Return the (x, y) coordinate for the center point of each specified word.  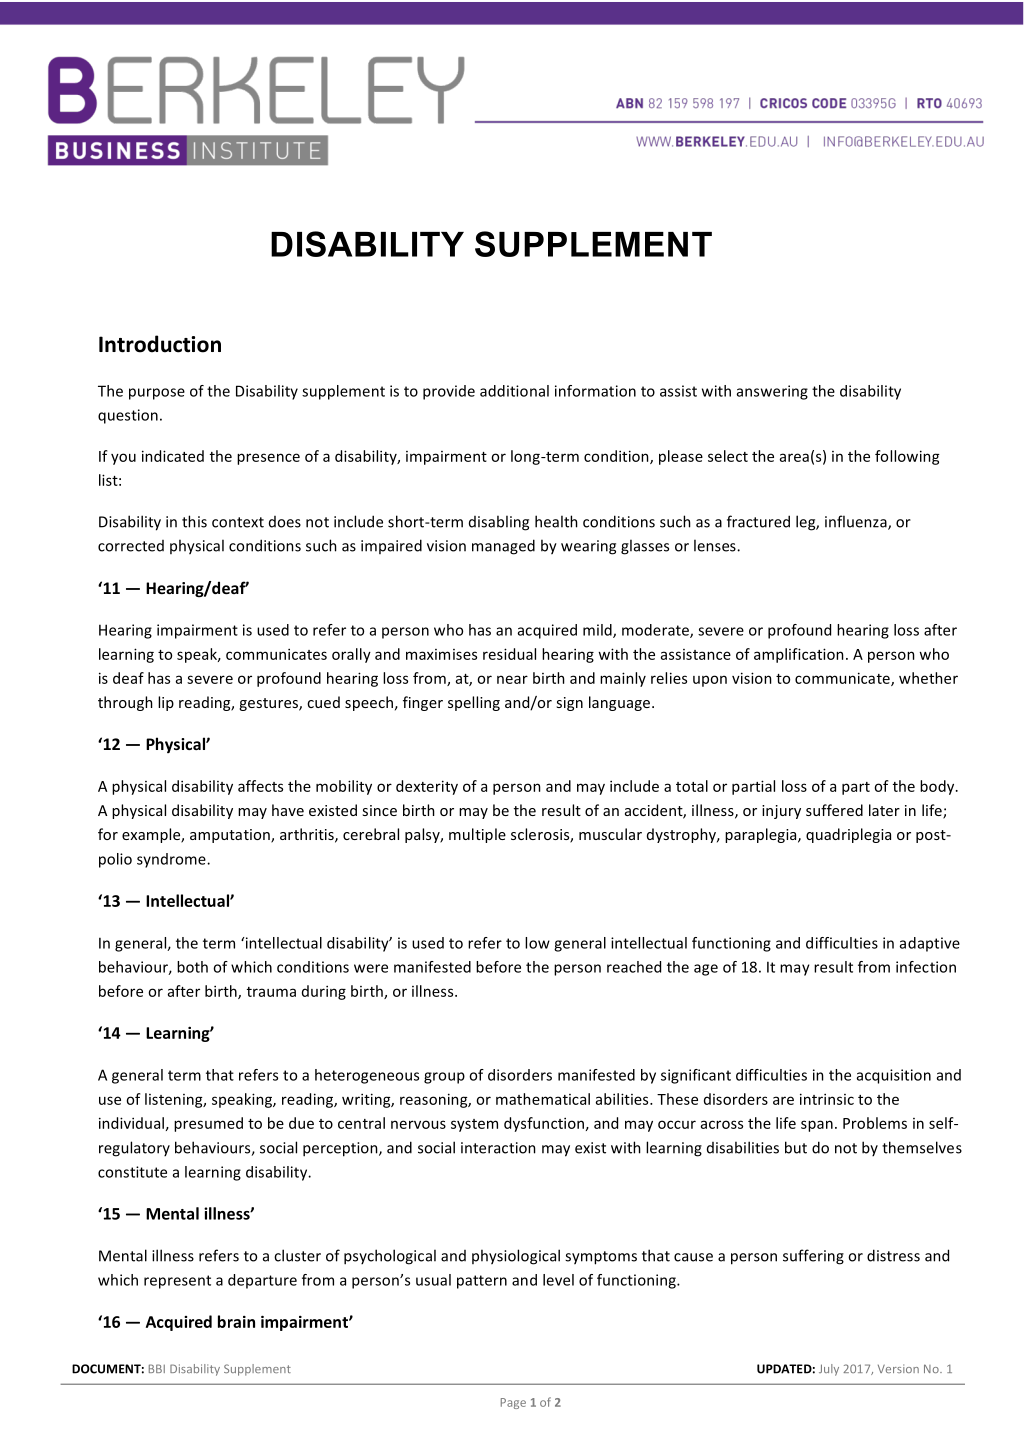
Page (513, 1403)
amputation (231, 836)
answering (772, 392)
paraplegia (762, 835)
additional (514, 391)
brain (236, 1321)
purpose (157, 394)
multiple (477, 835)
